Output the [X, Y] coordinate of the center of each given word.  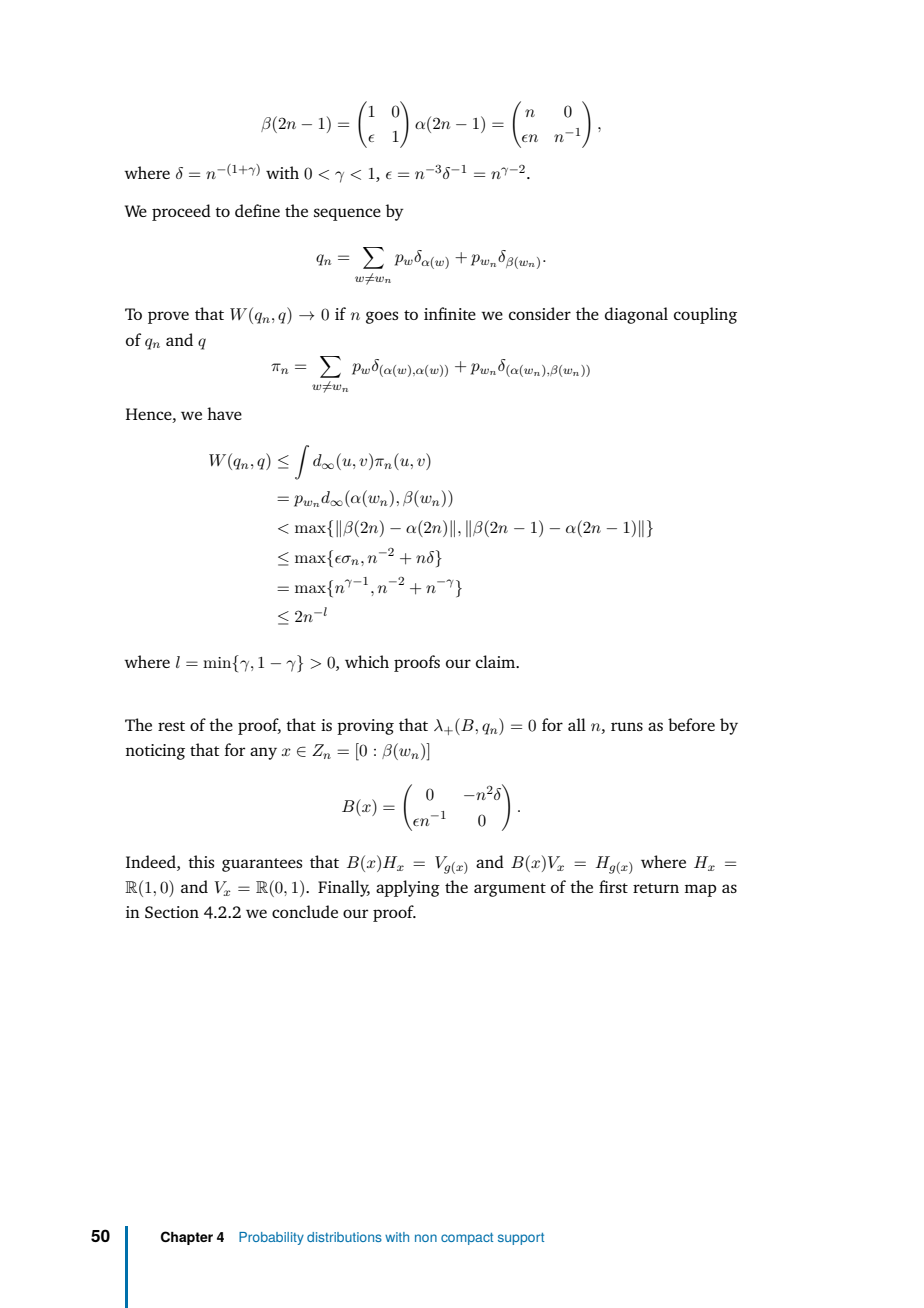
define [257, 210]
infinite [450, 313]
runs [627, 726]
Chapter [187, 1238]
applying [408, 888]
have [224, 413]
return [656, 888]
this [201, 861]
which [367, 661]
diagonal [636, 315]
